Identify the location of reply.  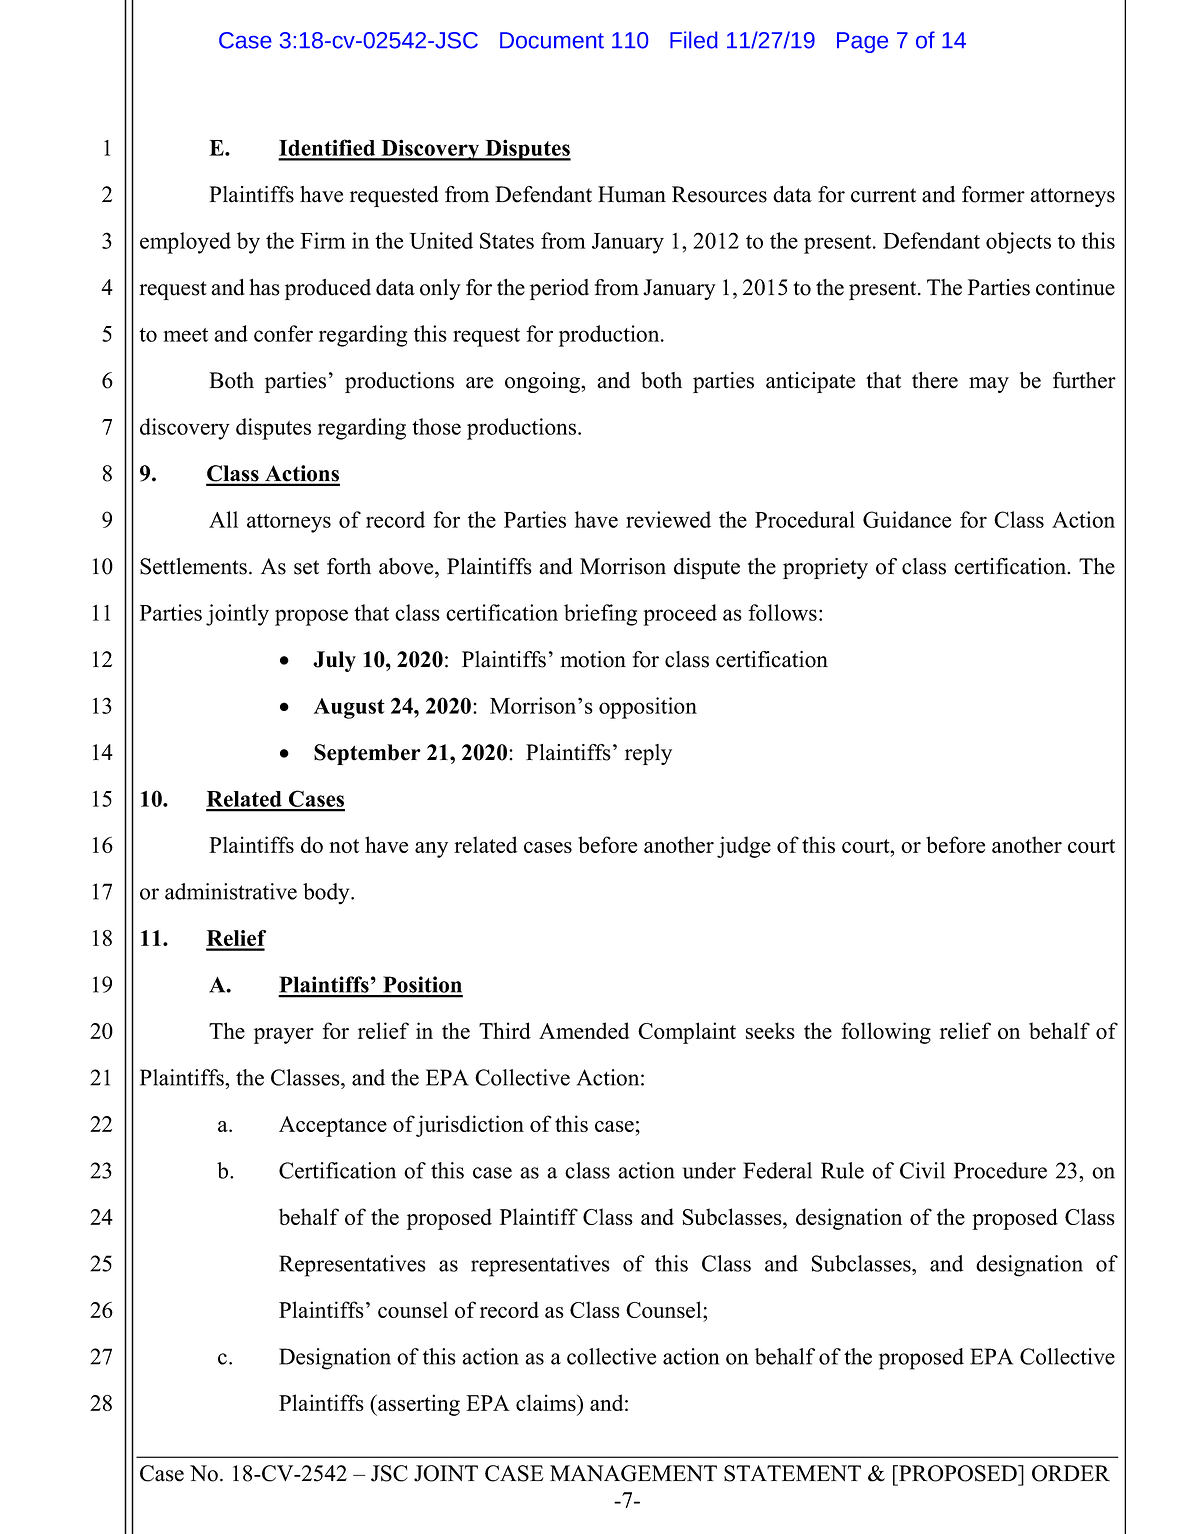
(648, 754).
